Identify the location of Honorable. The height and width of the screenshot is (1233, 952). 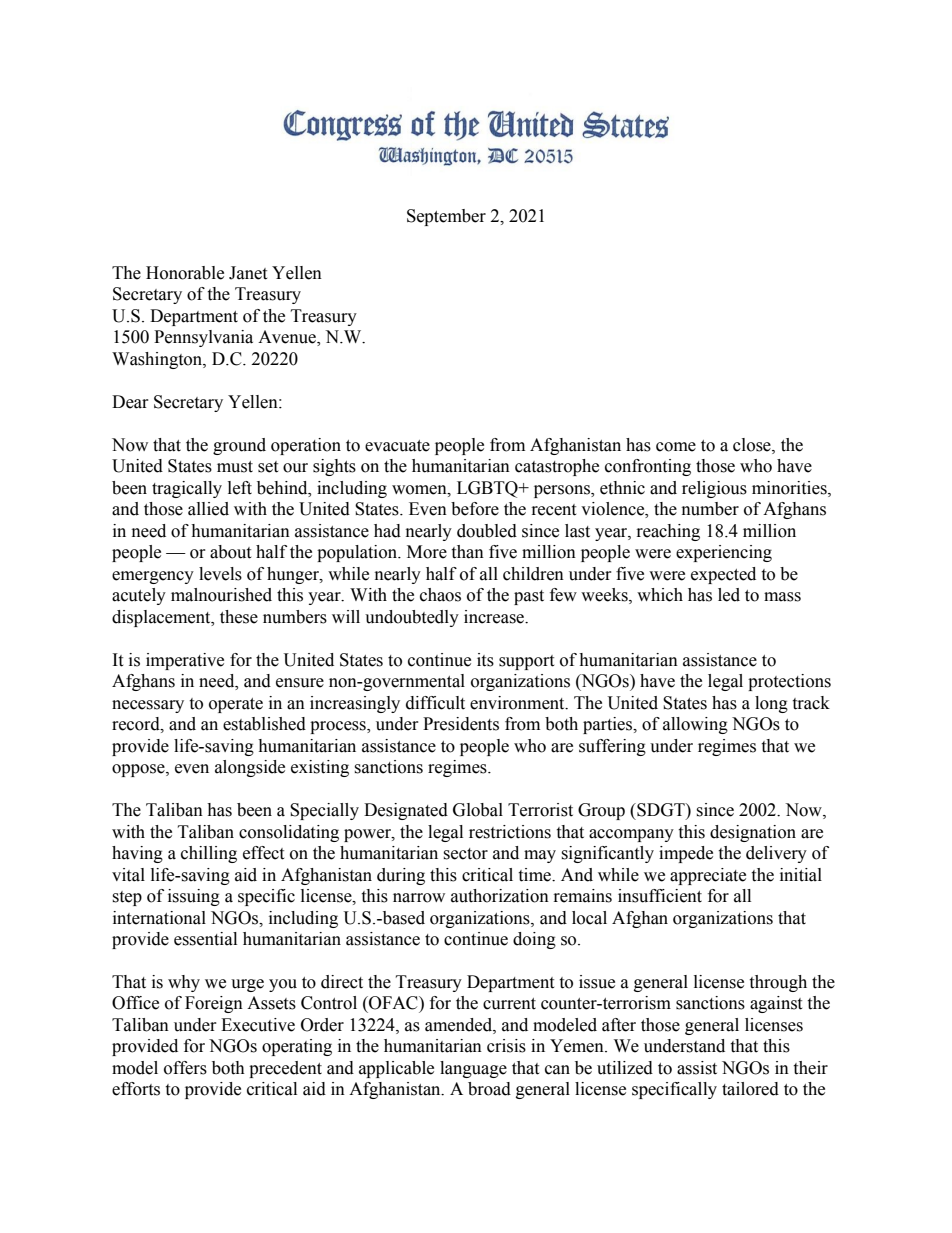
(185, 273).
